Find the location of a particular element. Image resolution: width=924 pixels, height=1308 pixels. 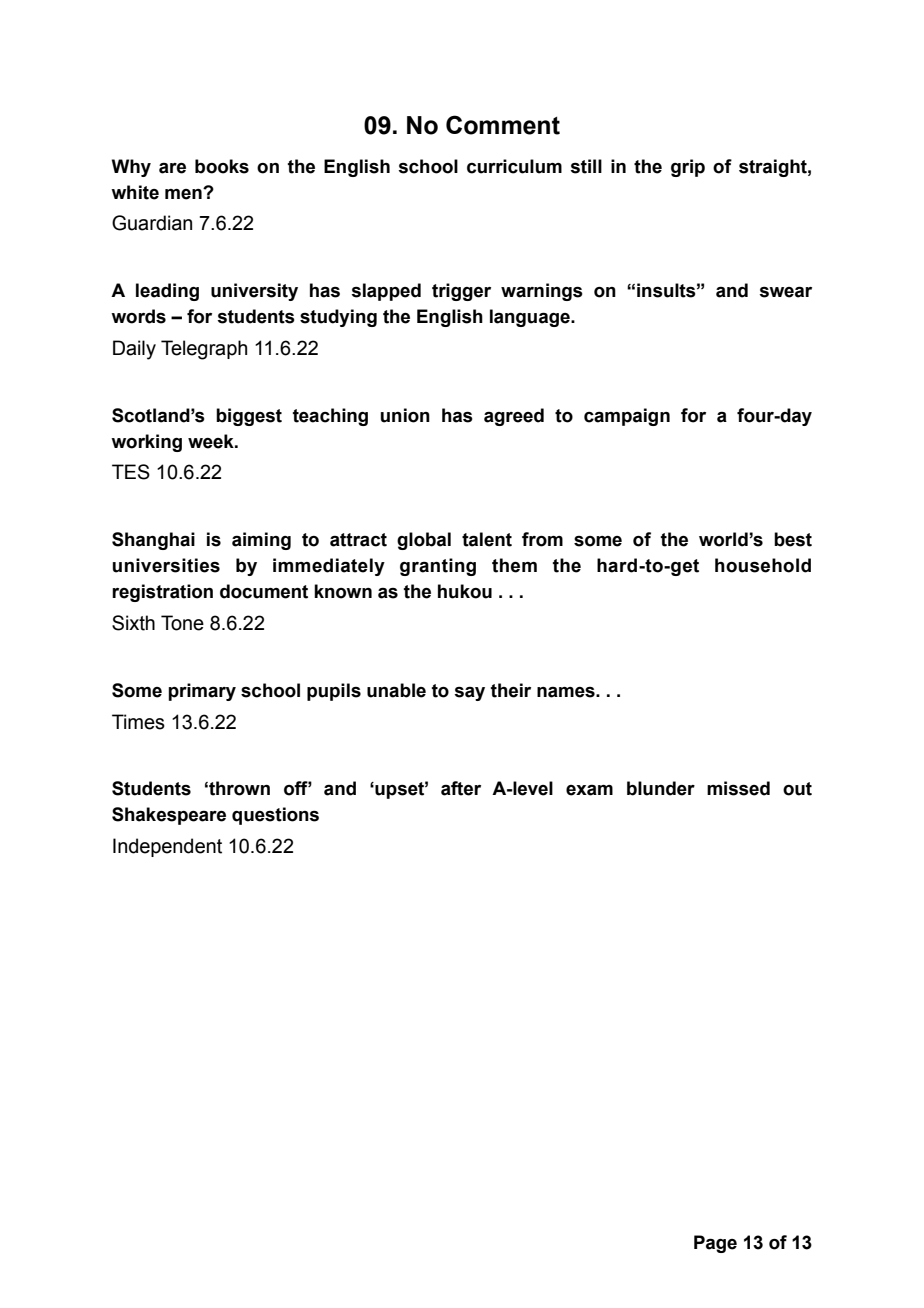

grip is located at coordinates (688, 168).
